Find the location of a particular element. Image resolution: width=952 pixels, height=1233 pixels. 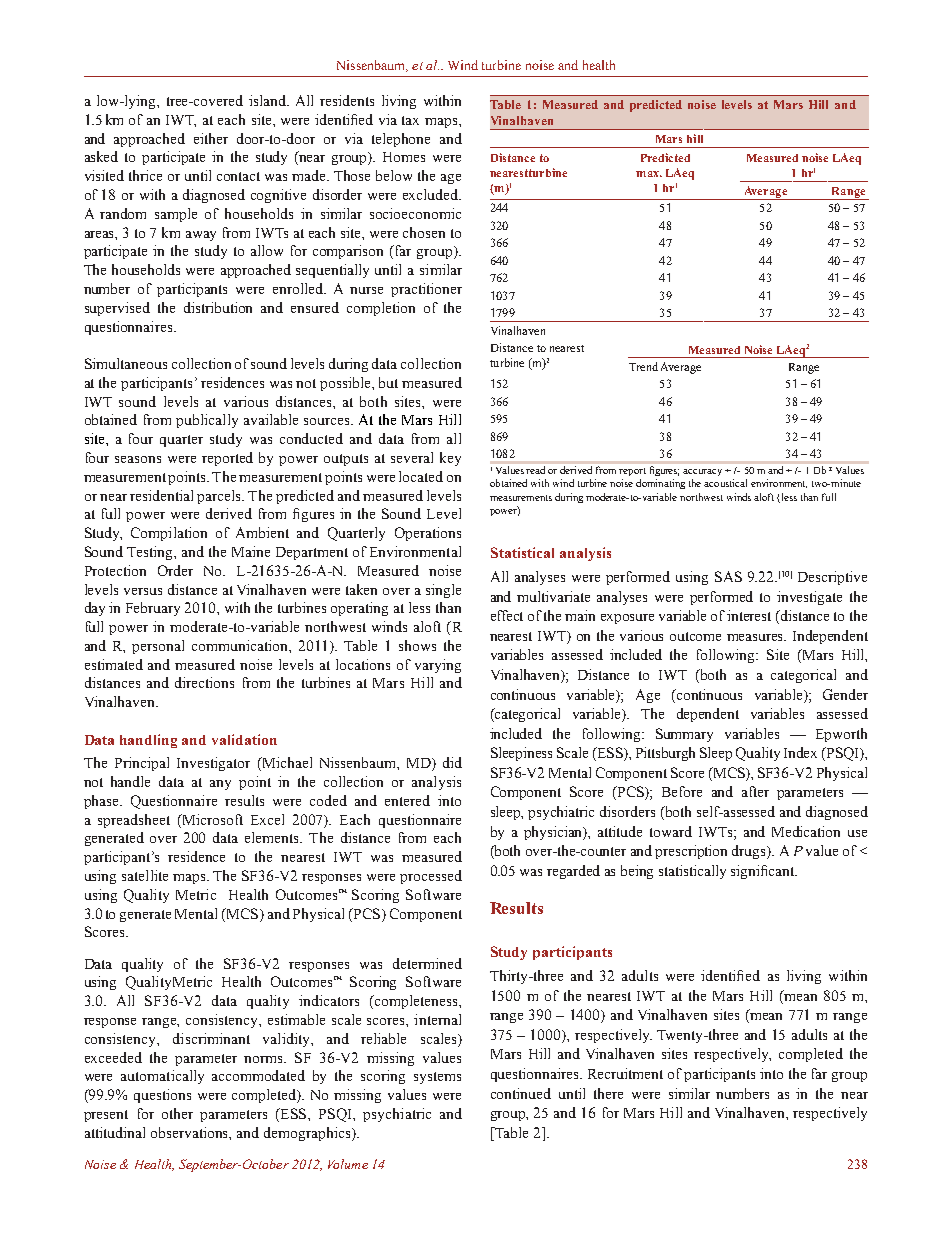

continued is located at coordinates (521, 1093).
